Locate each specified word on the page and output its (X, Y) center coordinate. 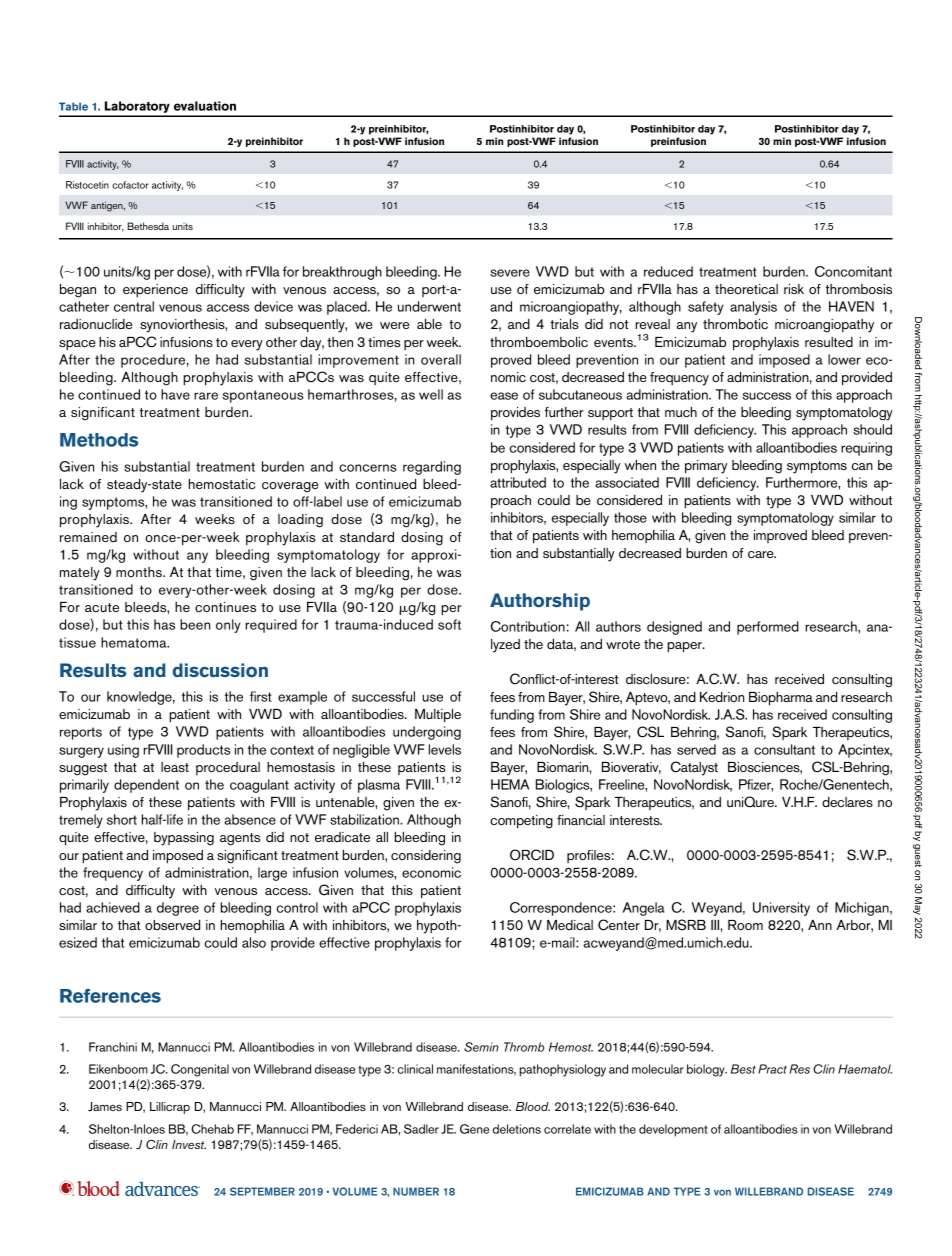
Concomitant (853, 271)
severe (510, 273)
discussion (220, 670)
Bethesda (148, 226)
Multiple (438, 716)
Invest (189, 1144)
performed (768, 628)
